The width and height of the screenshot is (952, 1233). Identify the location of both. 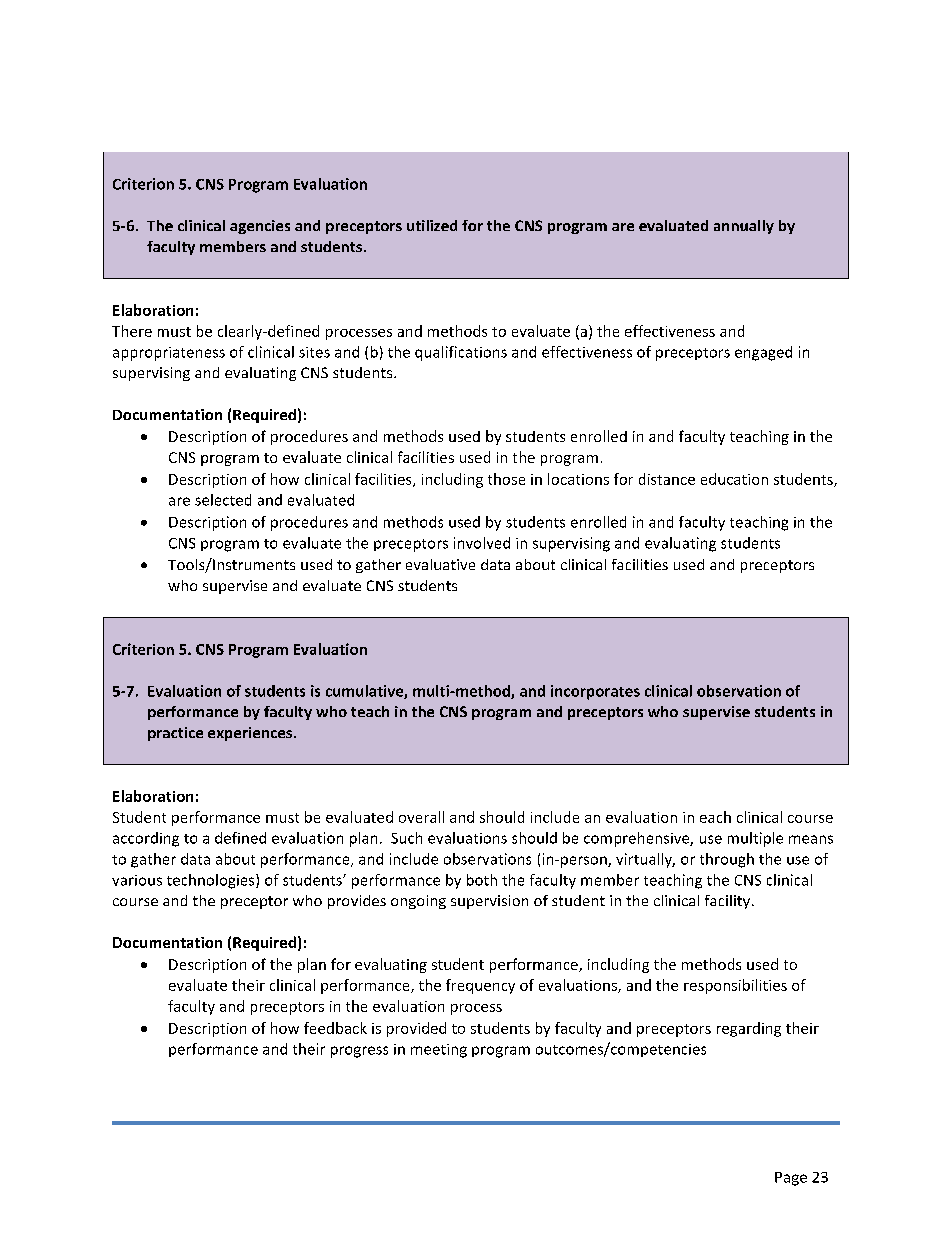
(482, 880).
